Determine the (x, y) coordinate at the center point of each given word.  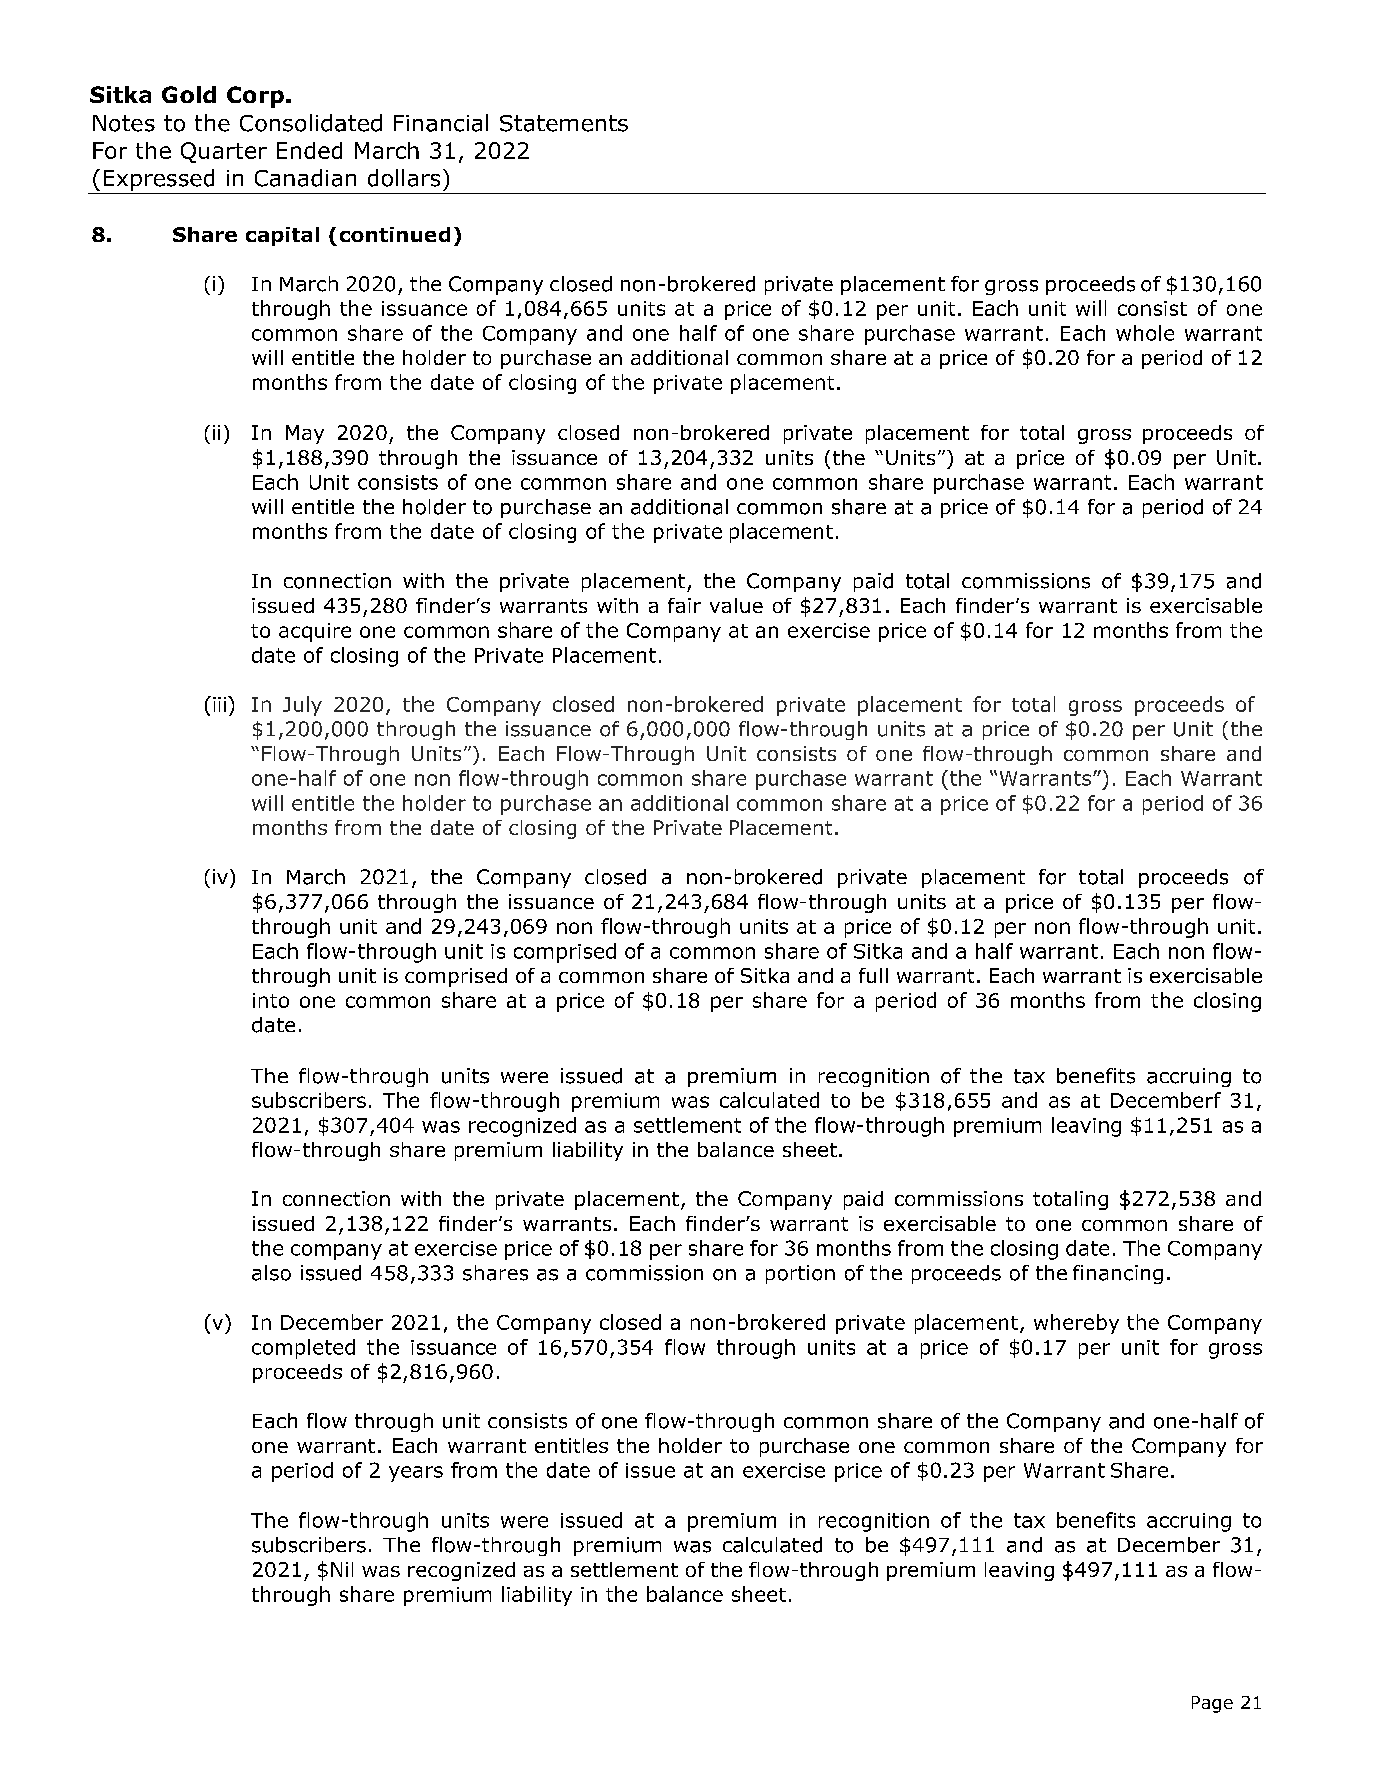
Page (1212, 1704)
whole (1145, 333)
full (873, 975)
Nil (342, 1569)
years (416, 1474)
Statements (564, 123)
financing (1118, 1274)
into (271, 1000)
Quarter (224, 152)
